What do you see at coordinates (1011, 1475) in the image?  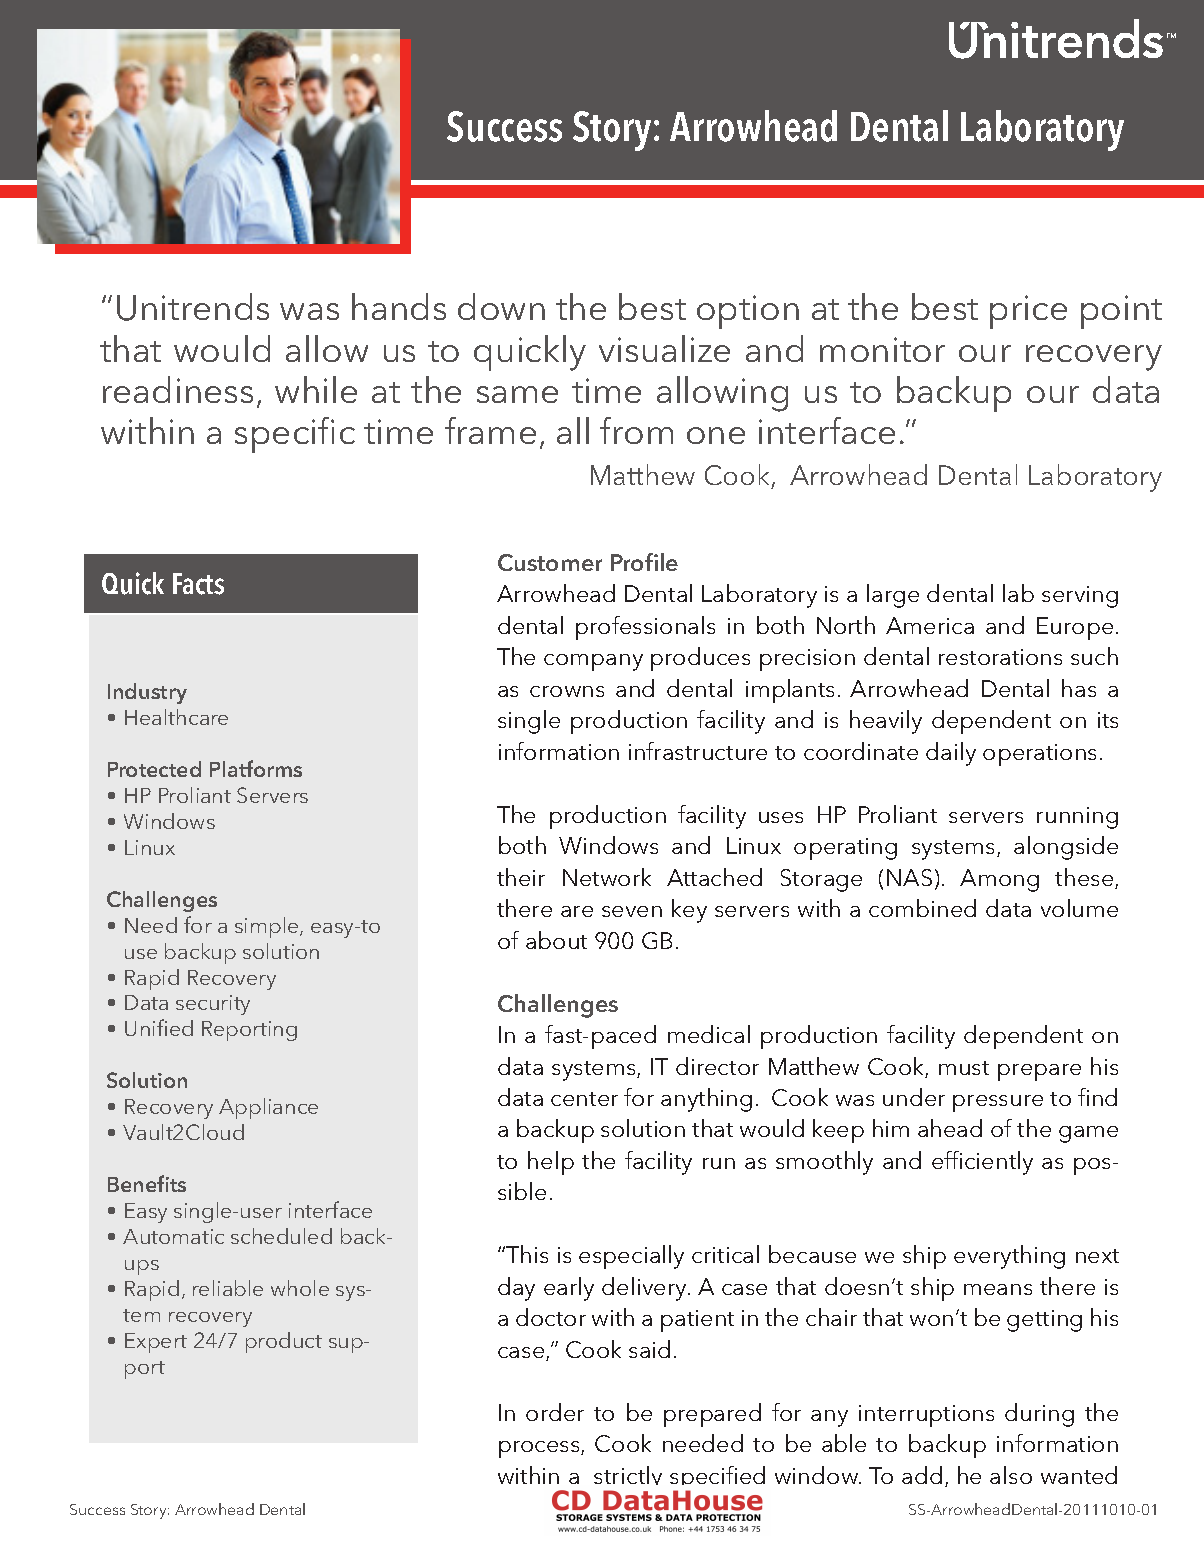 I see `also` at bounding box center [1011, 1475].
